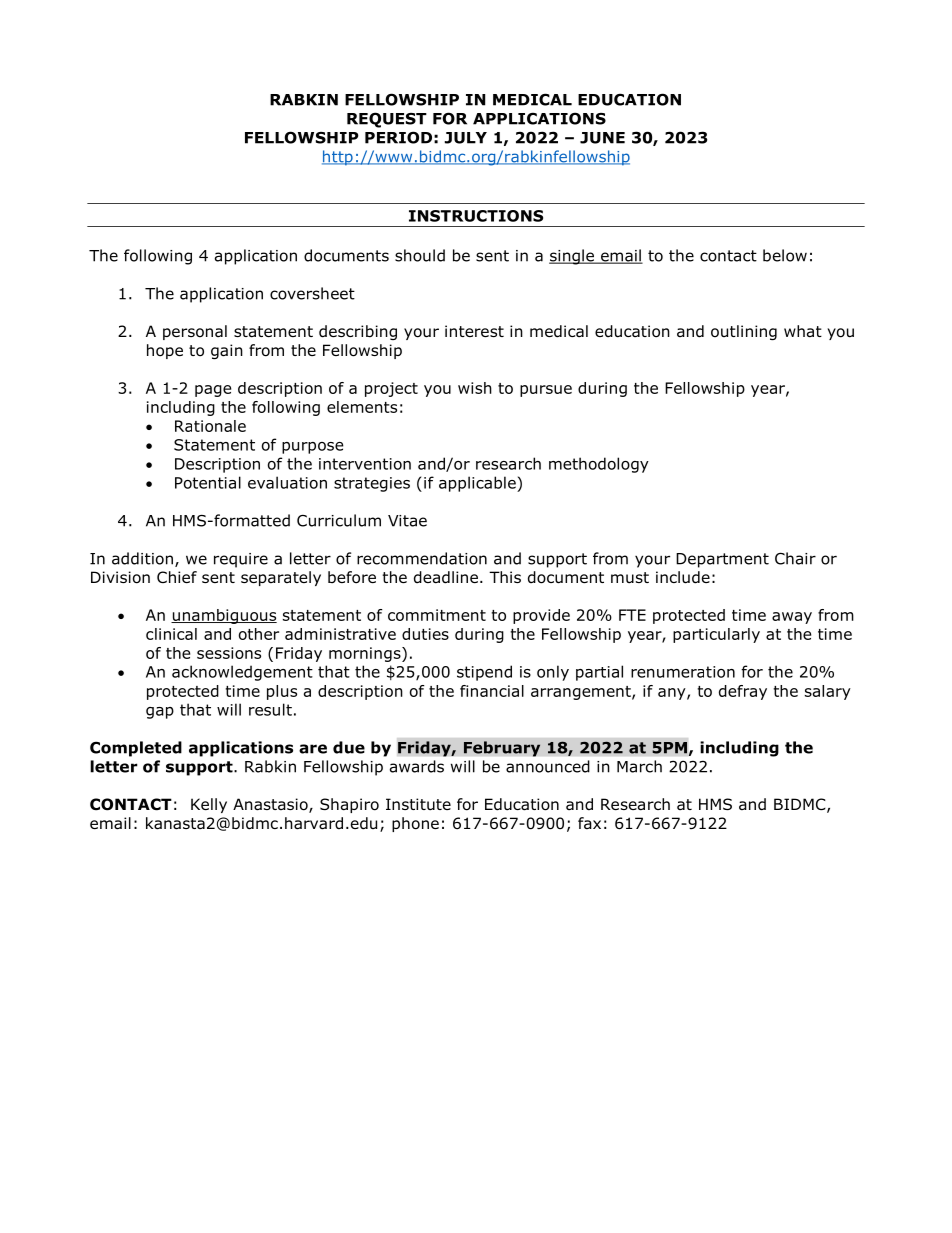  What do you see at coordinates (599, 465) in the image?
I see `methodology` at bounding box center [599, 465].
